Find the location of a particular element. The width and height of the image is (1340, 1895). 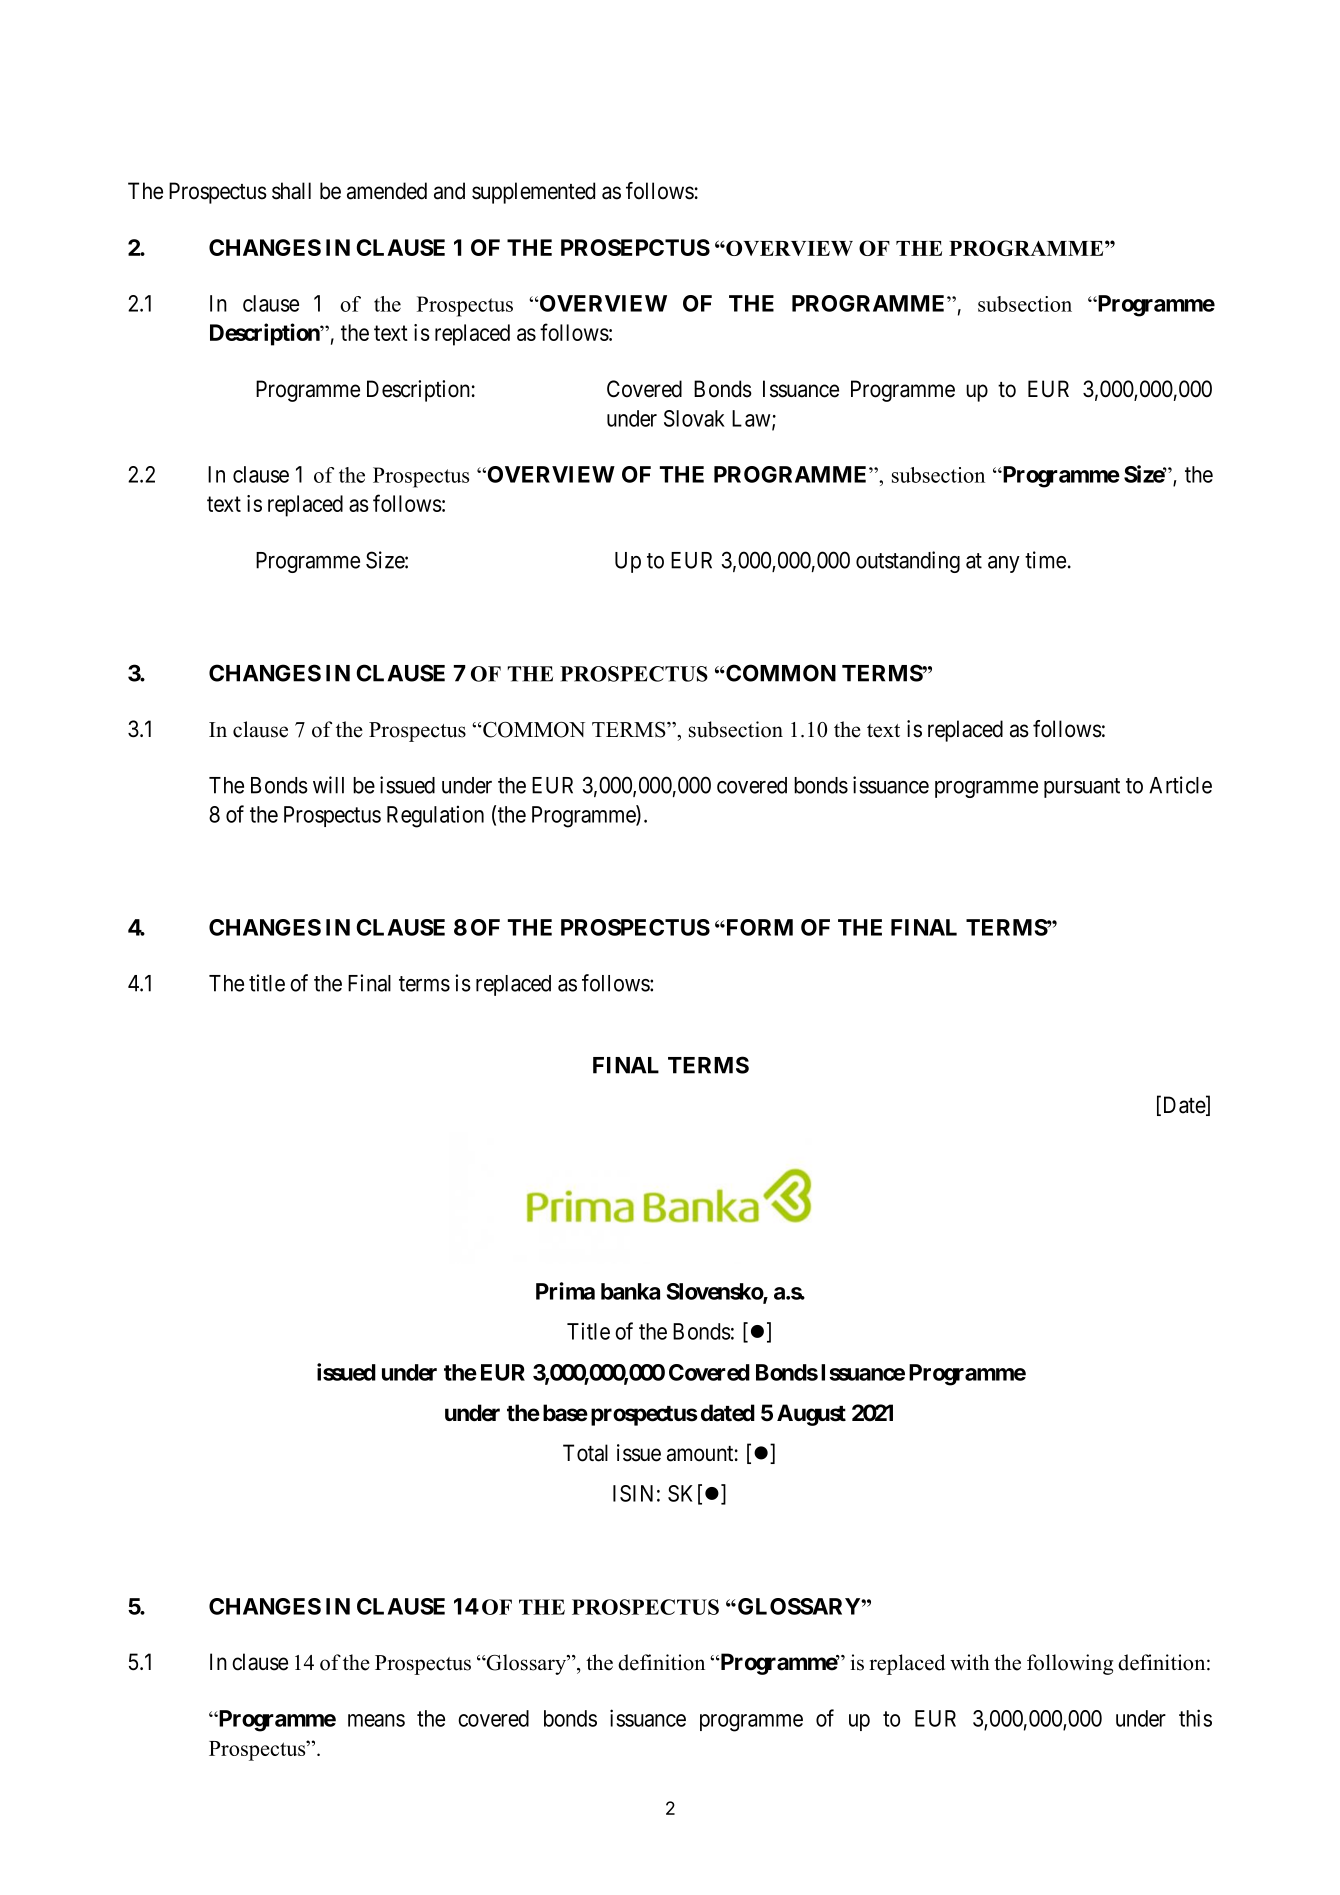

amended is located at coordinates (387, 191).
